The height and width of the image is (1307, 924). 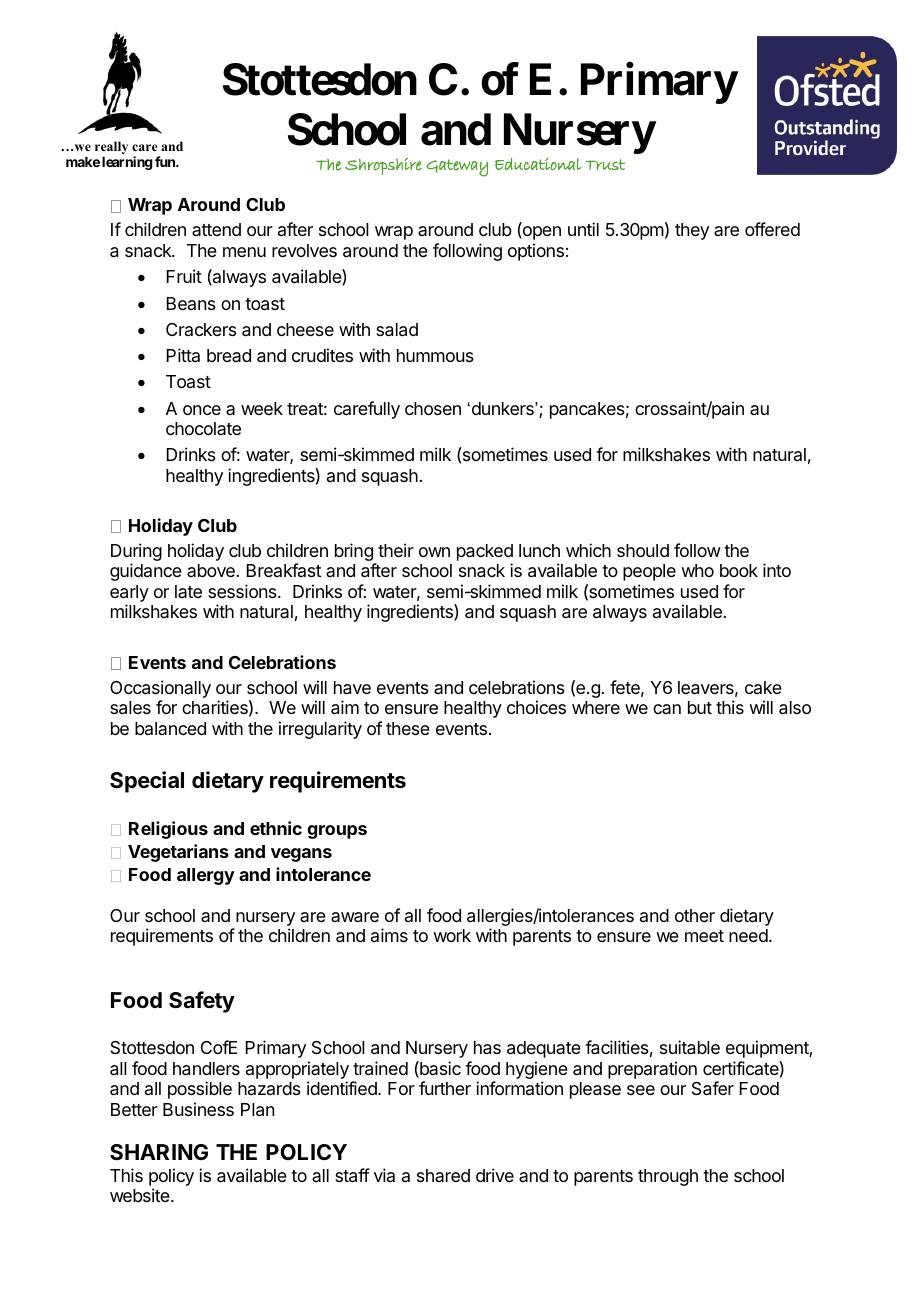 What do you see at coordinates (166, 161) in the image?
I see `fun` at bounding box center [166, 161].
